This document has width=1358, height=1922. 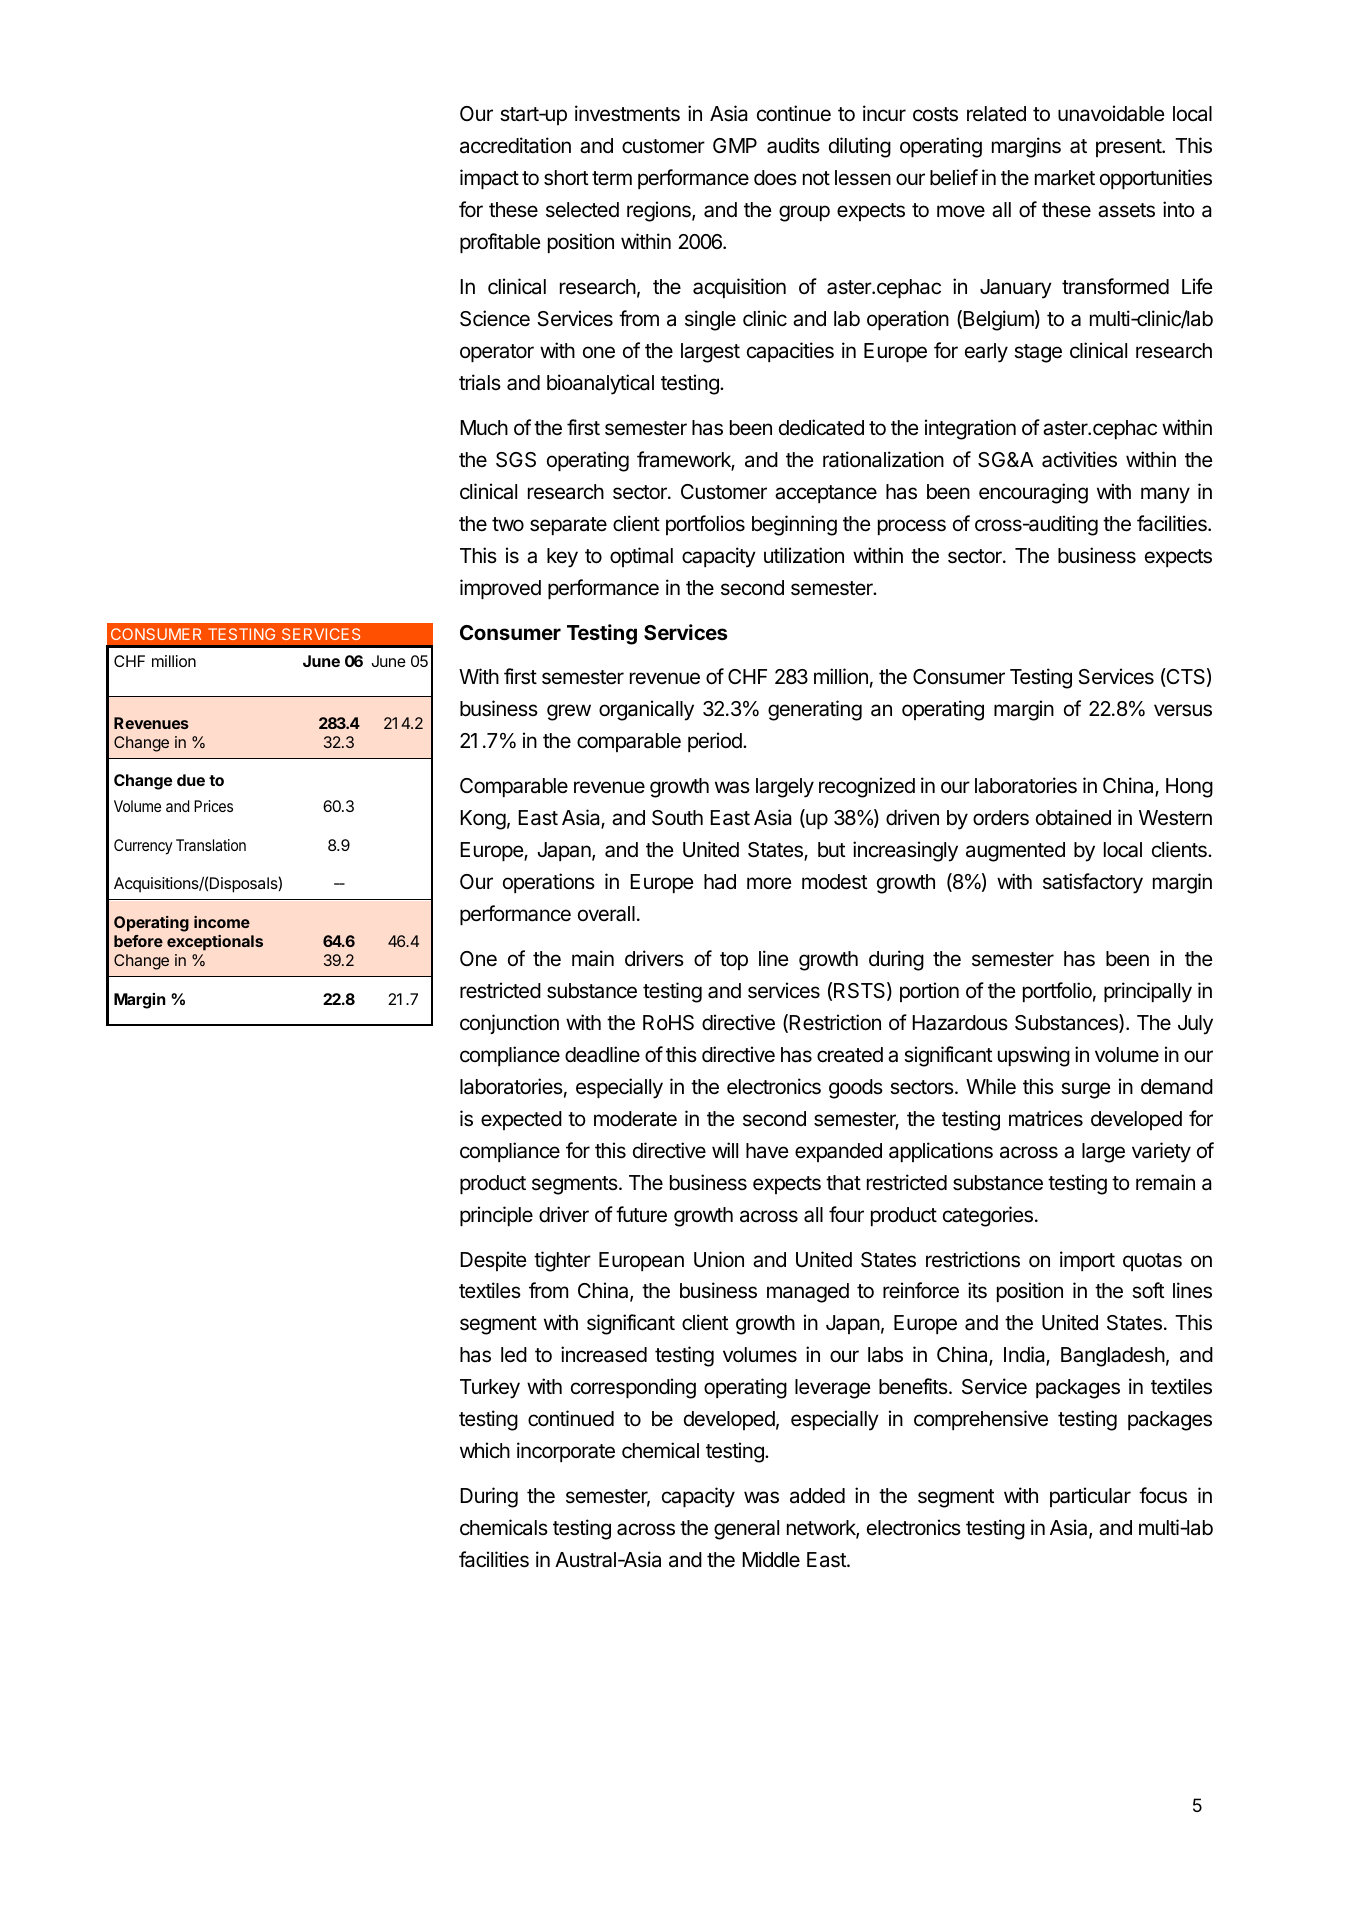 I want to click on which, so click(x=485, y=1450).
